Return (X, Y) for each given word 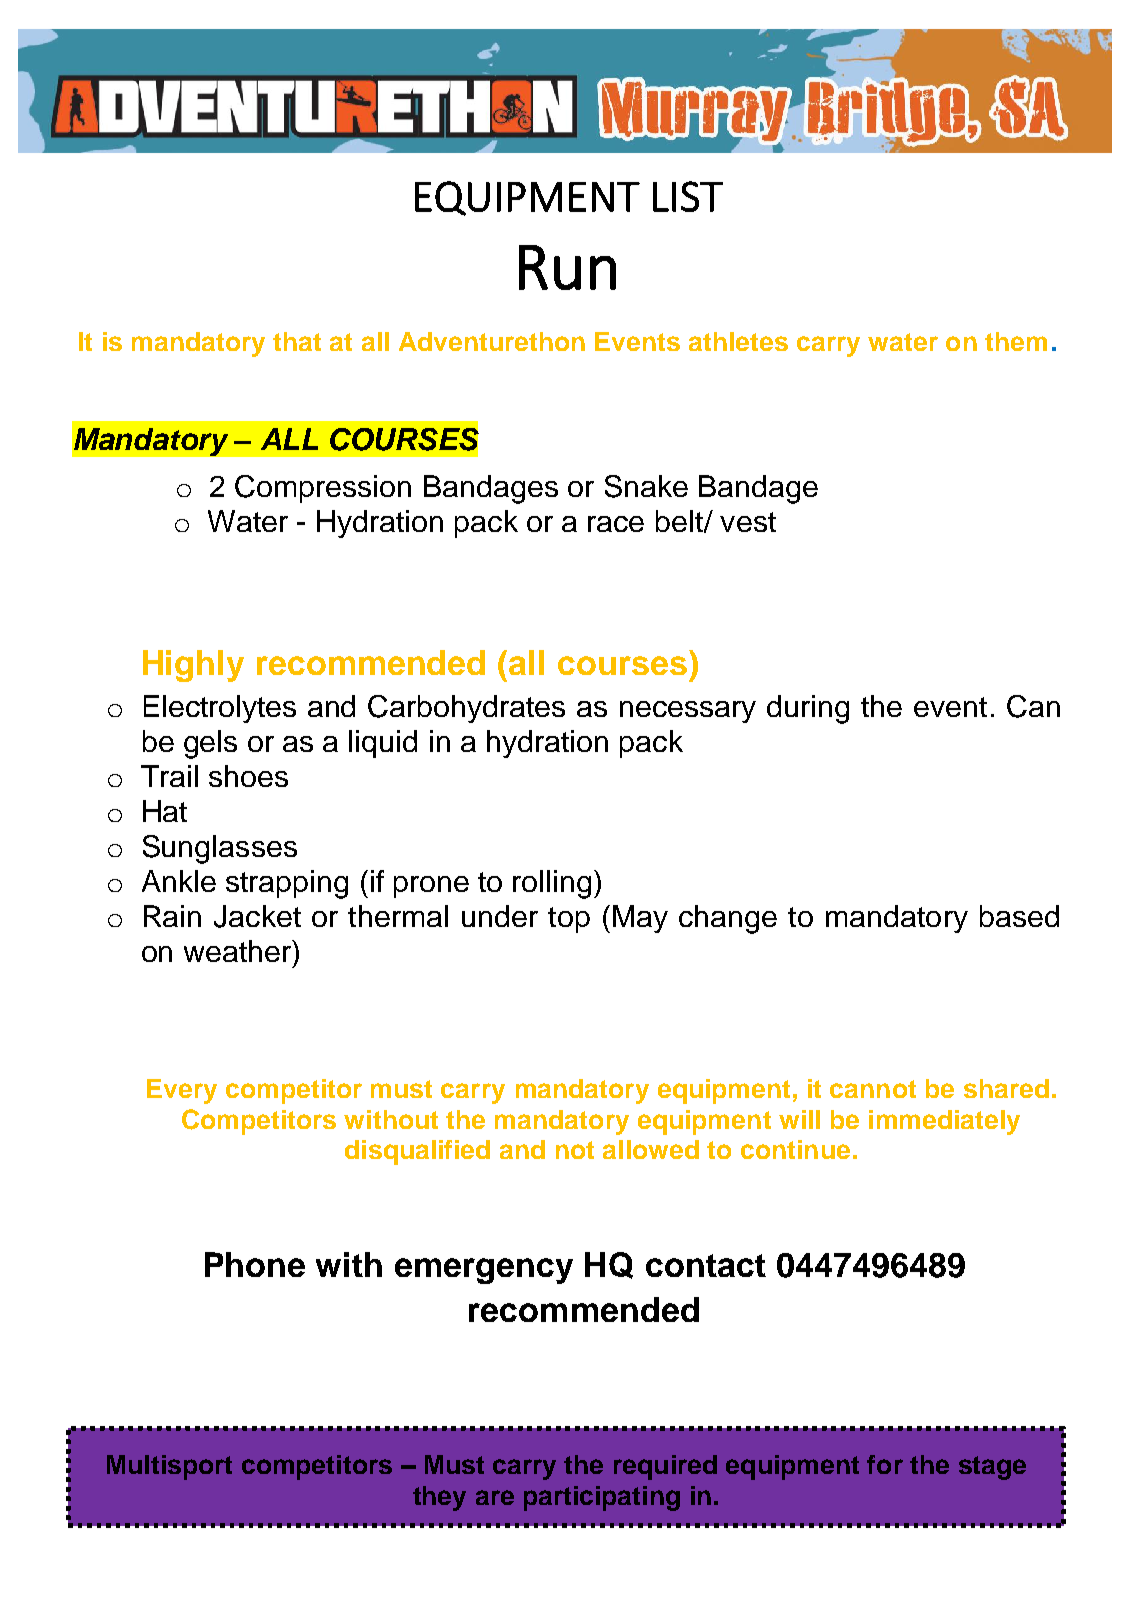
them (1016, 341)
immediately (944, 1122)
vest (748, 522)
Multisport (169, 1467)
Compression (323, 489)
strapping (287, 884)
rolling (552, 884)
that (297, 341)
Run (567, 267)
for (885, 1464)
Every (182, 1091)
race (616, 524)
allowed (651, 1149)
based (1019, 916)
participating (602, 1498)
